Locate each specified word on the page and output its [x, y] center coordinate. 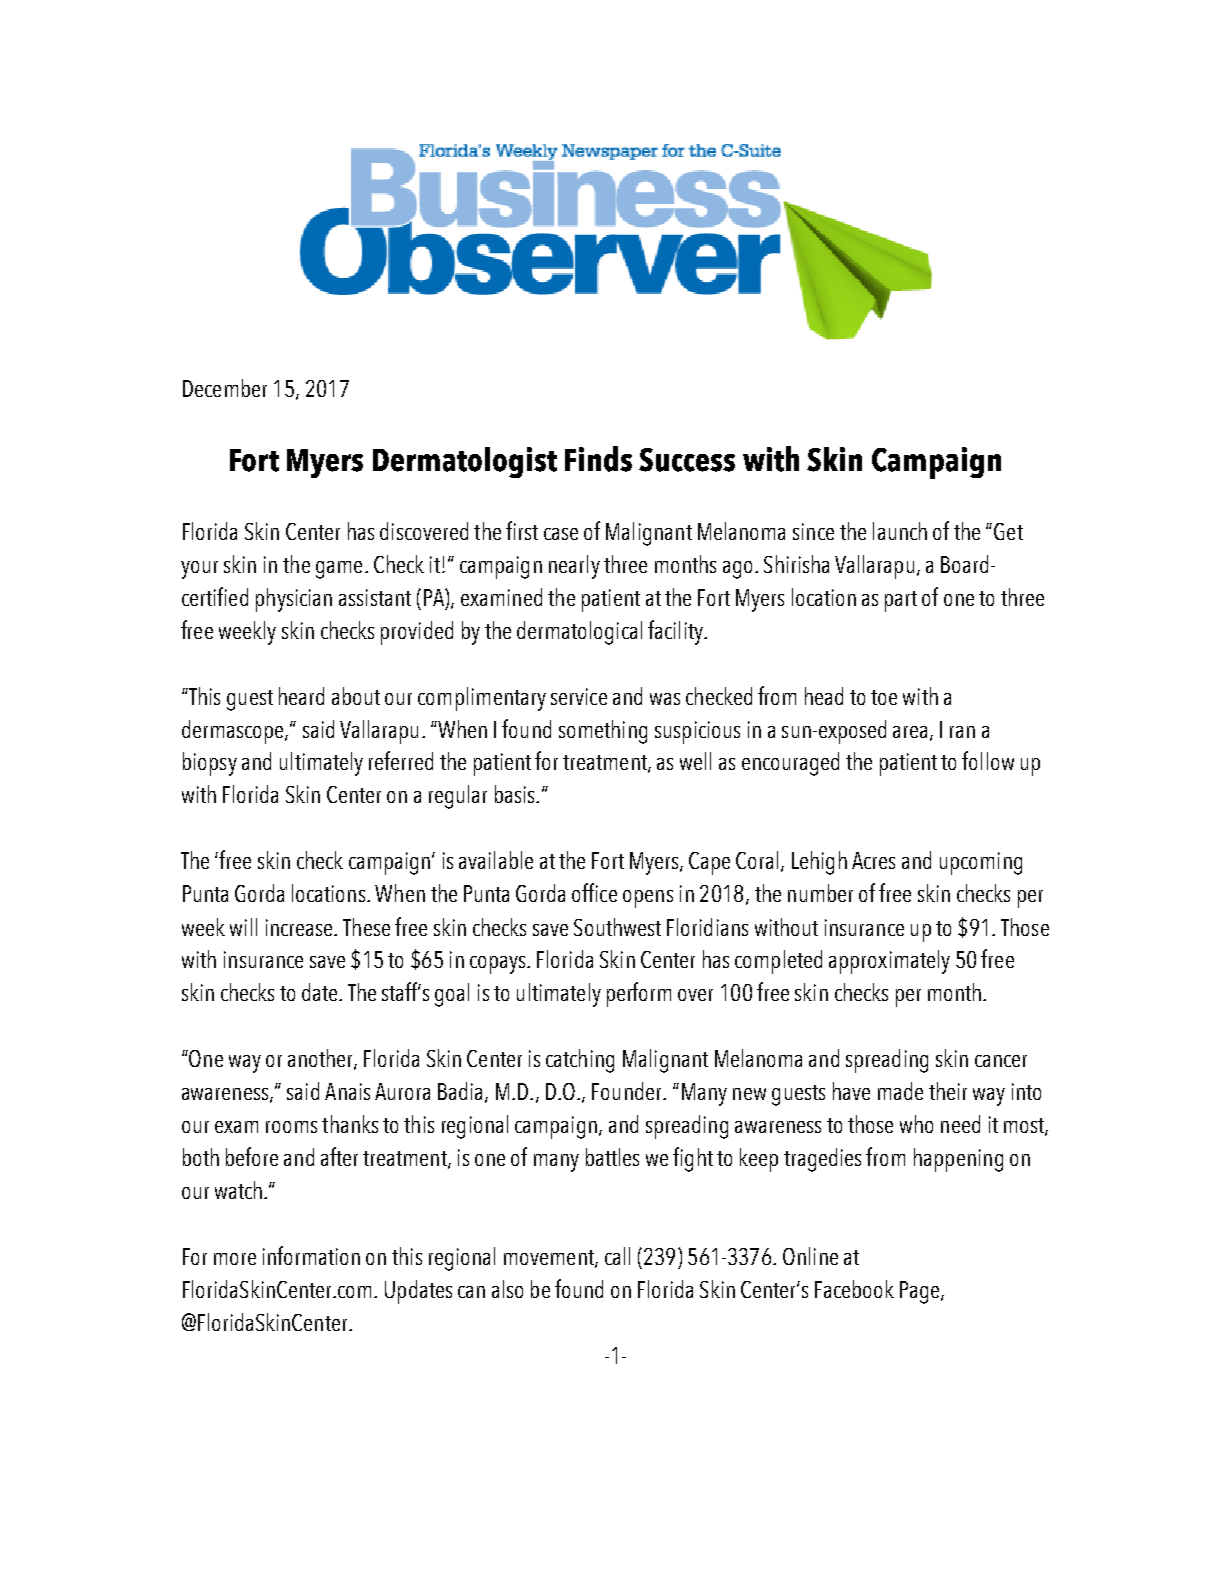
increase [300, 927]
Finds [598, 459]
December [225, 388]
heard [301, 696]
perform [639, 994]
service [579, 696]
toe [884, 697]
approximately [889, 962]
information [311, 1255]
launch [900, 531]
